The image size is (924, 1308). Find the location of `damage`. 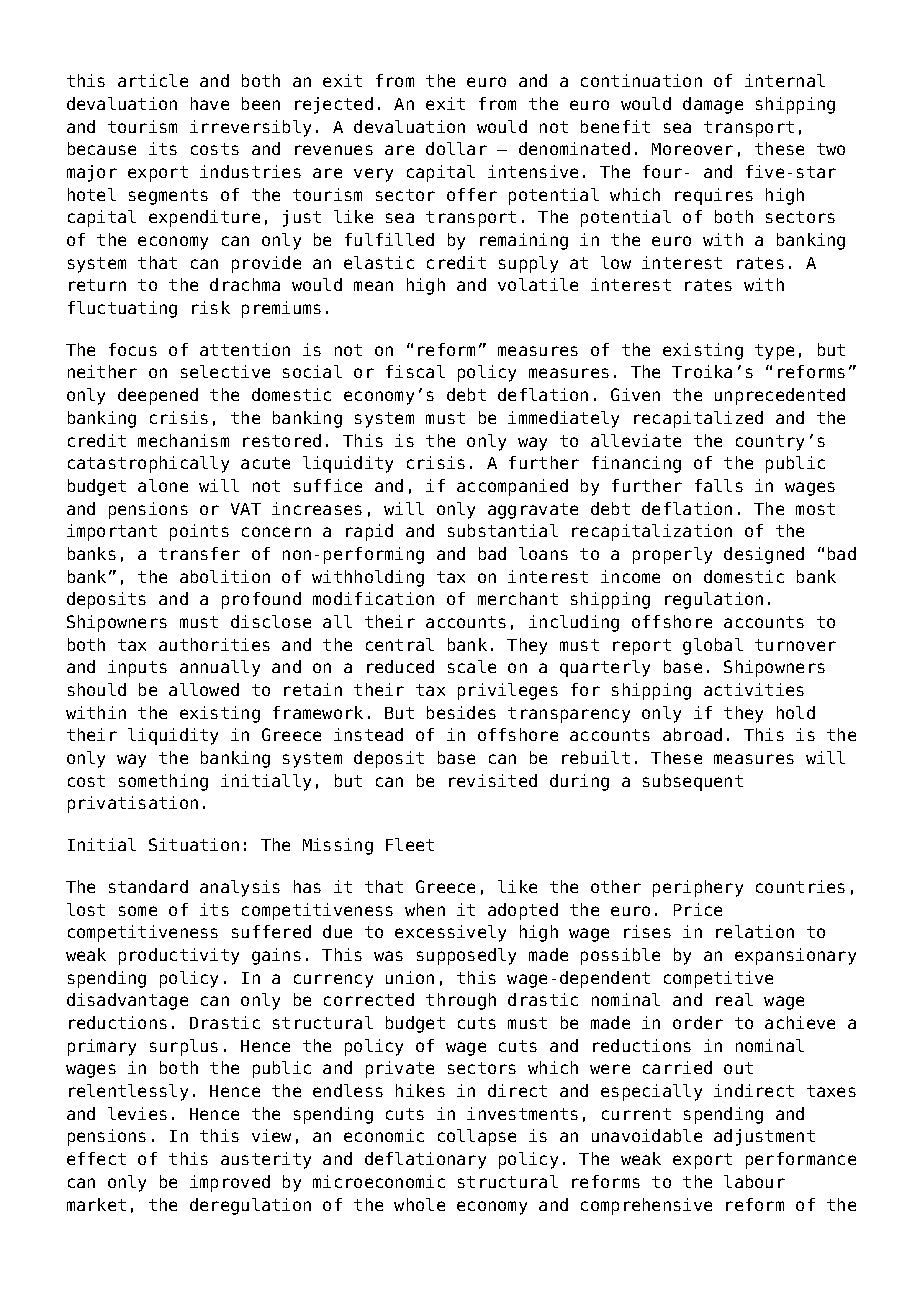

damage is located at coordinates (713, 105).
